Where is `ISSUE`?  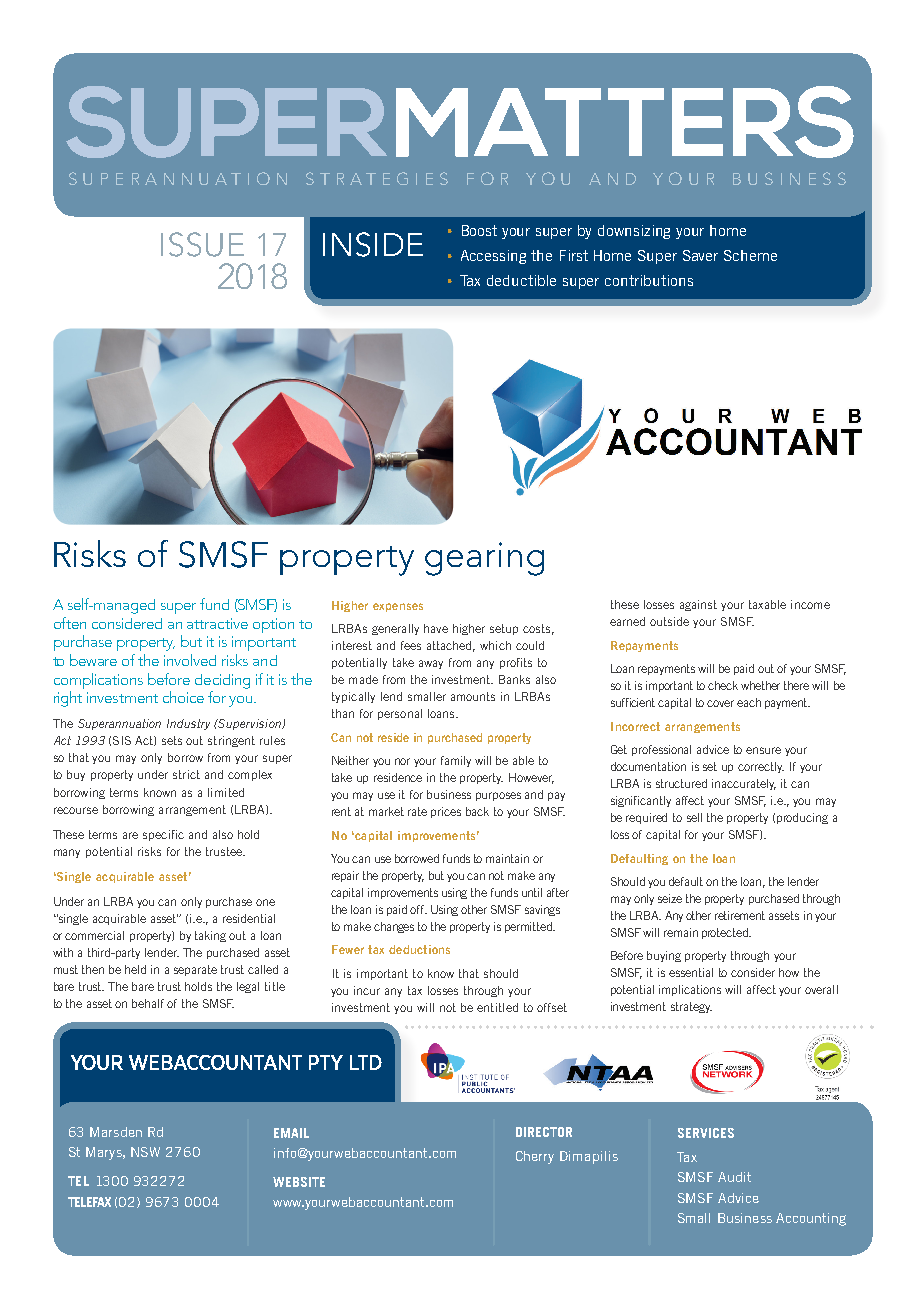
ISSUE is located at coordinates (202, 244).
